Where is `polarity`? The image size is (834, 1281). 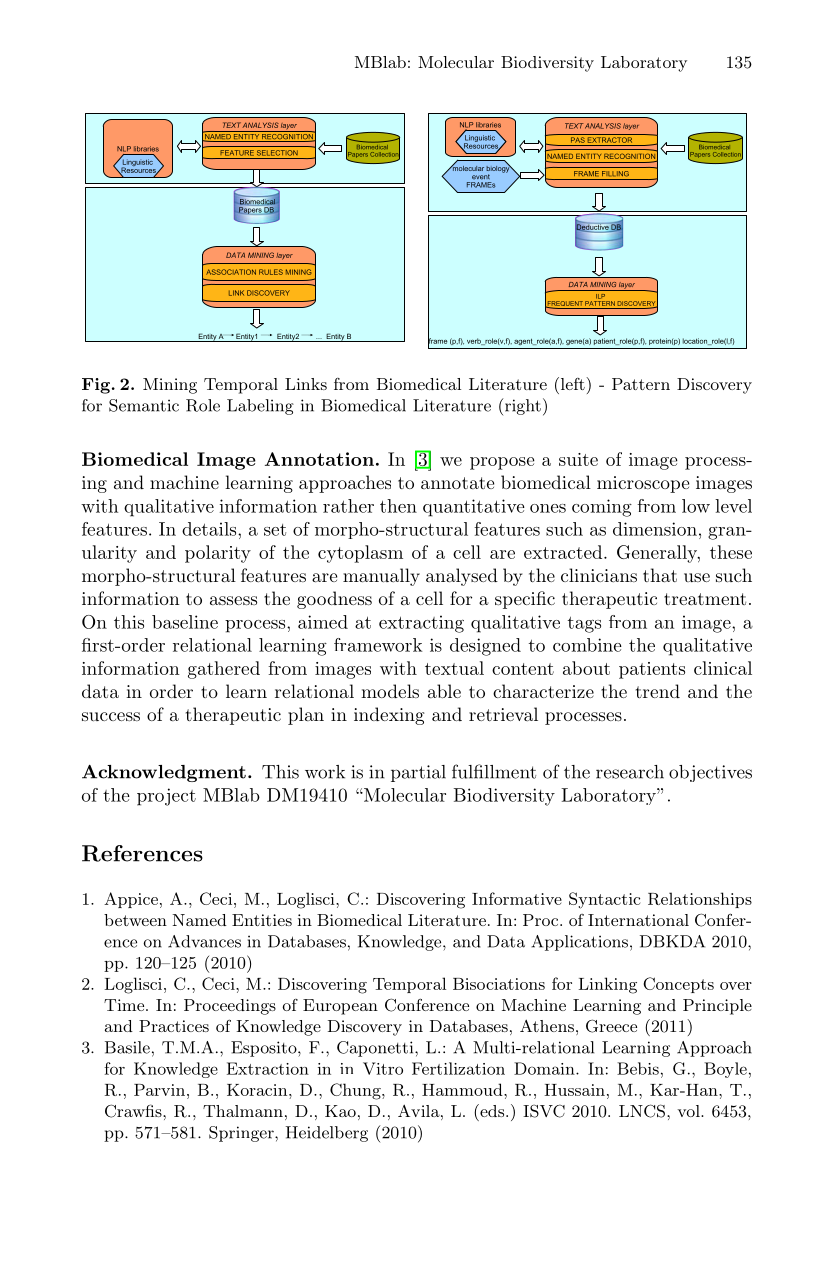 polarity is located at coordinates (218, 554).
